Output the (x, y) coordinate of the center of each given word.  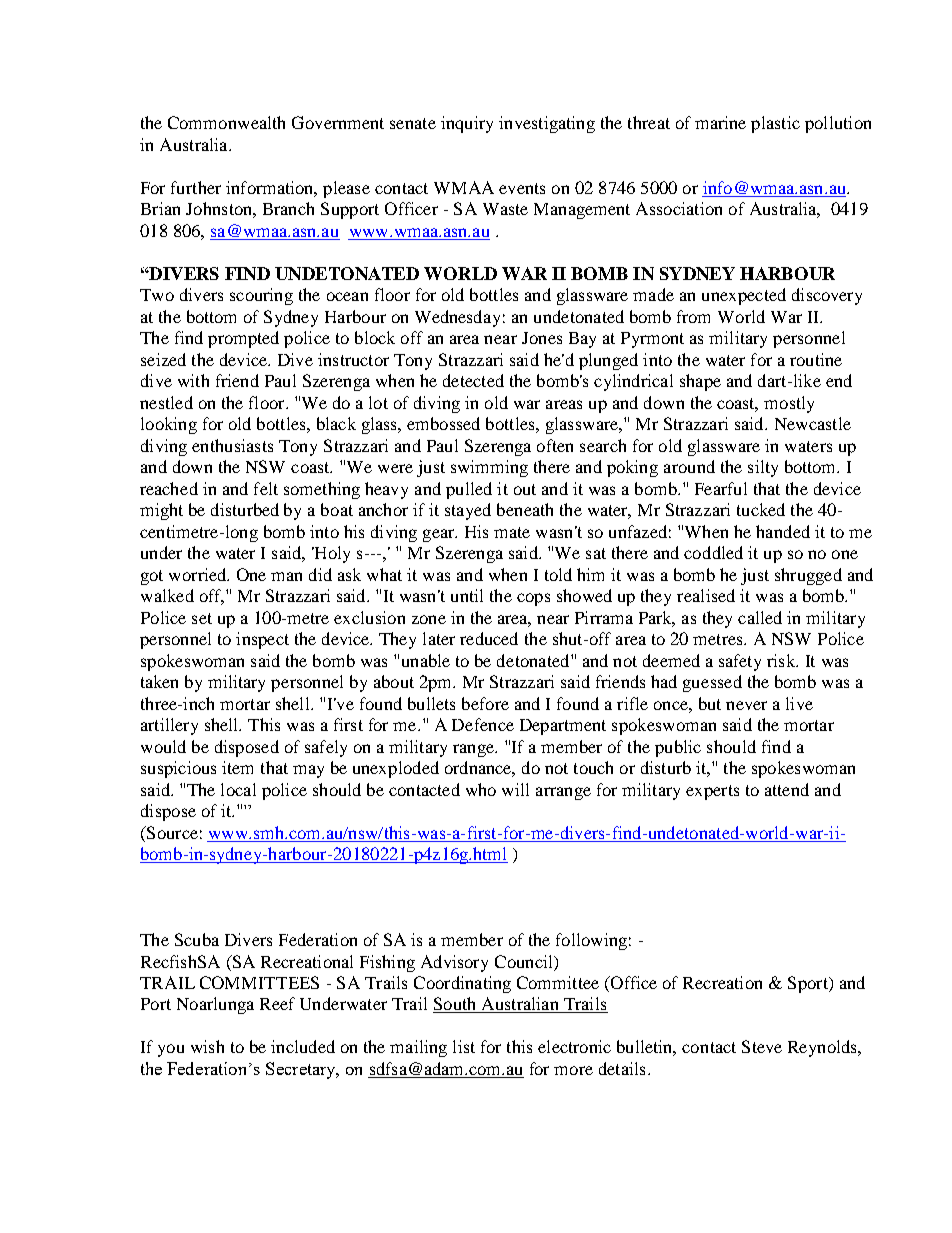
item (237, 767)
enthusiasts (232, 445)
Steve (762, 1046)
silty (763, 468)
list (464, 1046)
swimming (489, 468)
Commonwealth (226, 122)
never (746, 705)
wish (207, 1046)
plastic (775, 124)
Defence (483, 724)
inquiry (467, 124)
